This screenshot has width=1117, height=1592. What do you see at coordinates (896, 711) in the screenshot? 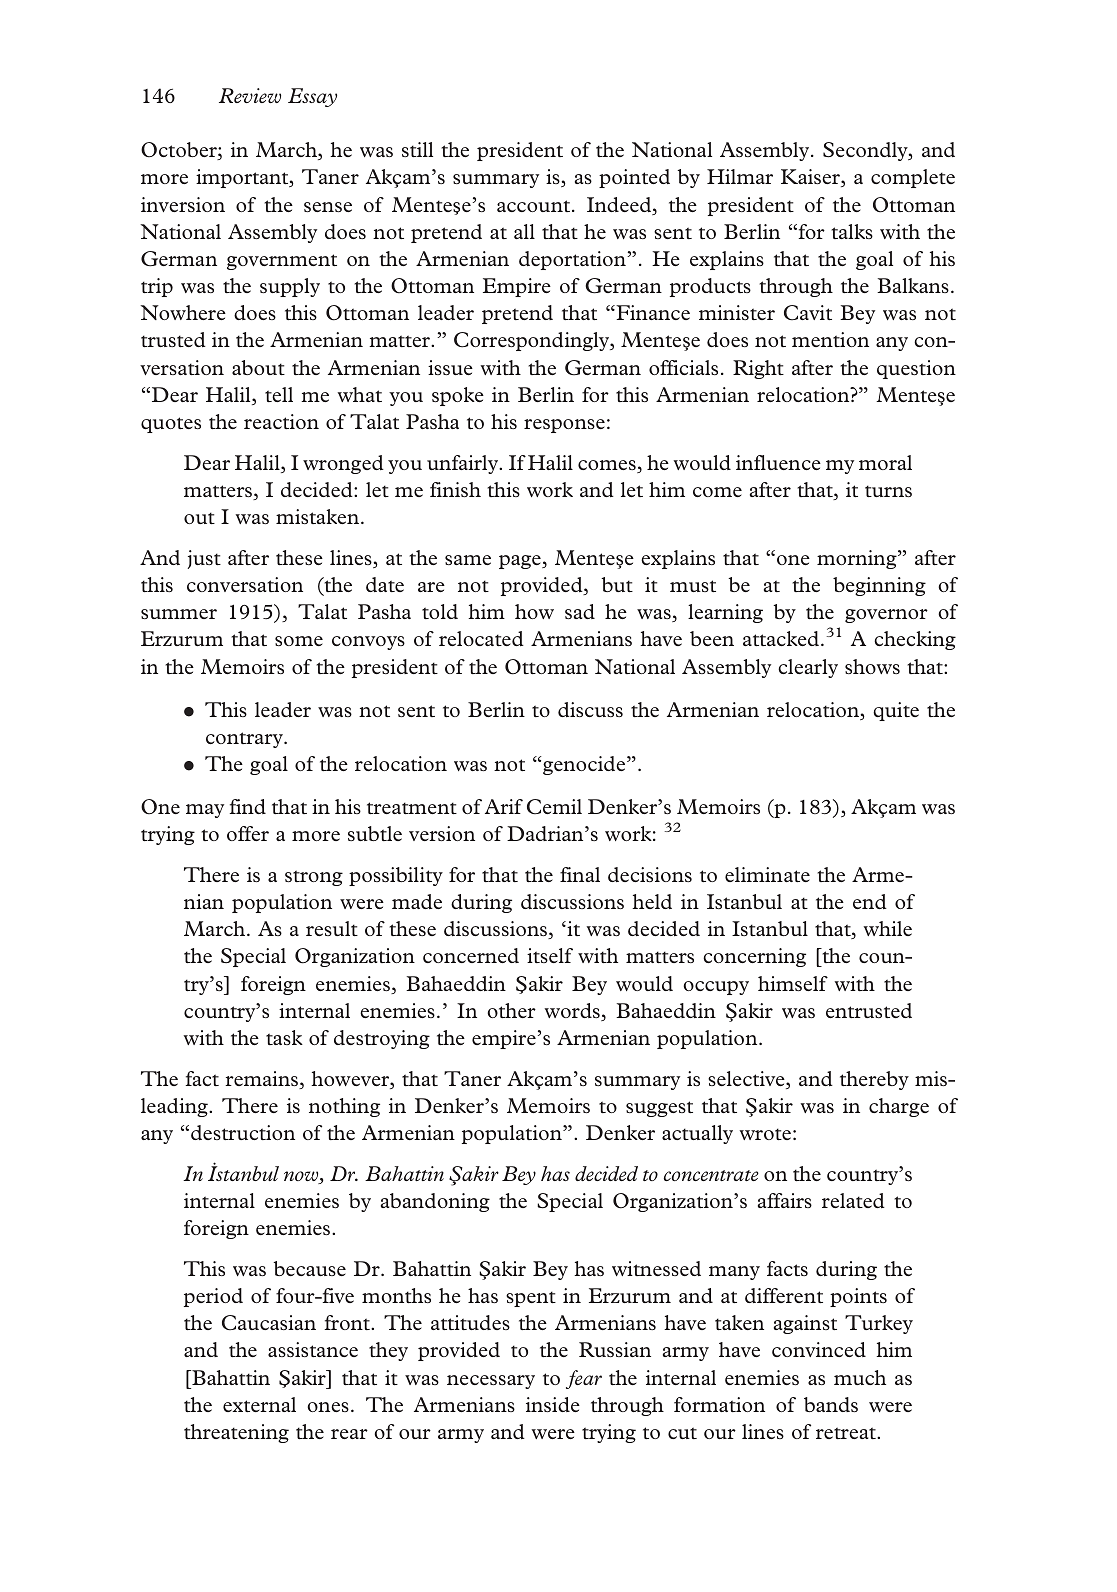
I see `quite` at bounding box center [896, 711].
